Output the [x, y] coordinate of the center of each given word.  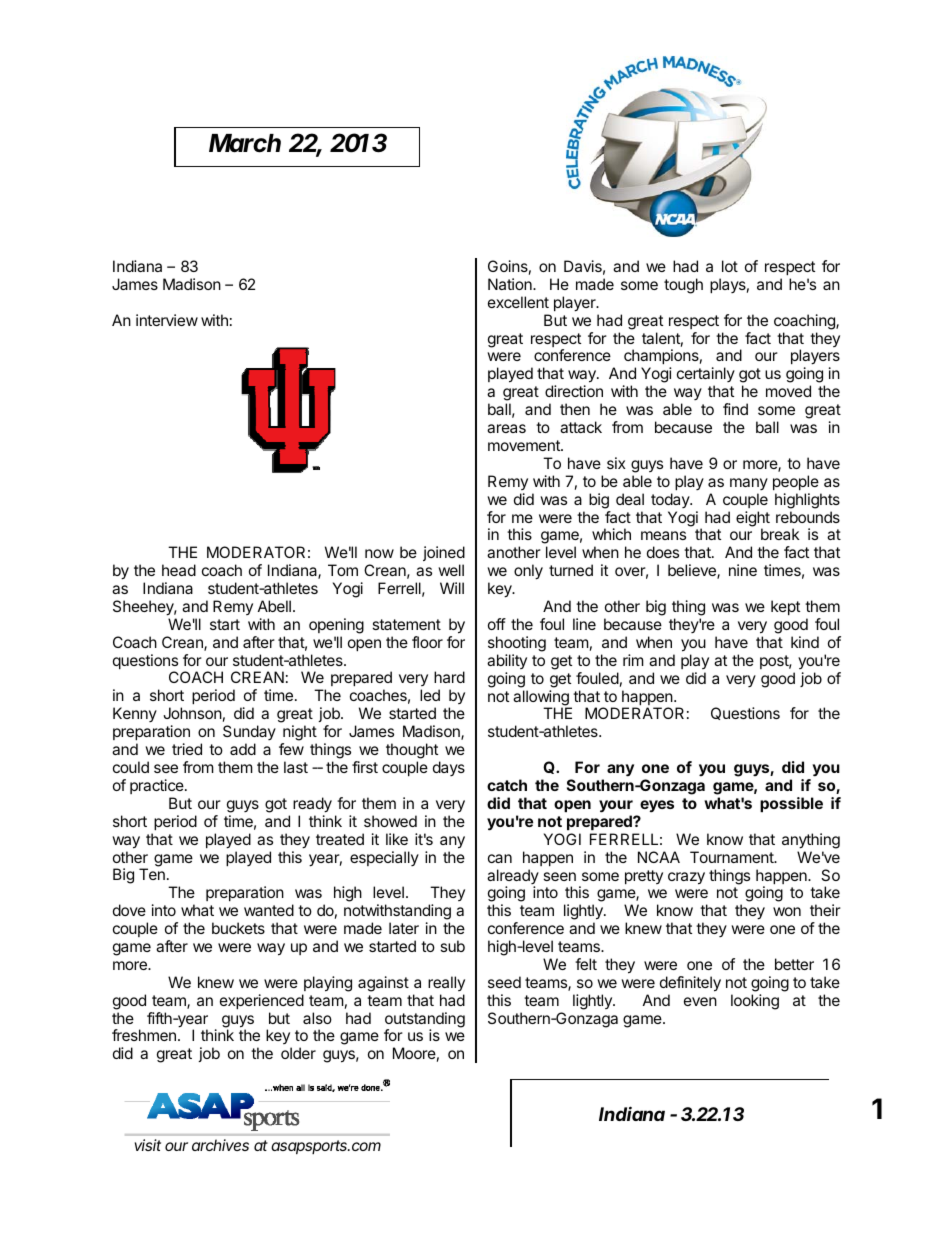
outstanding [425, 1021]
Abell [274, 606]
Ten [152, 874]
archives [220, 1145]
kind [805, 642]
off [497, 624]
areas [506, 428]
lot [730, 266]
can [500, 858]
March [245, 143]
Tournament [733, 857]
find [735, 409]
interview [167, 320]
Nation [511, 284]
